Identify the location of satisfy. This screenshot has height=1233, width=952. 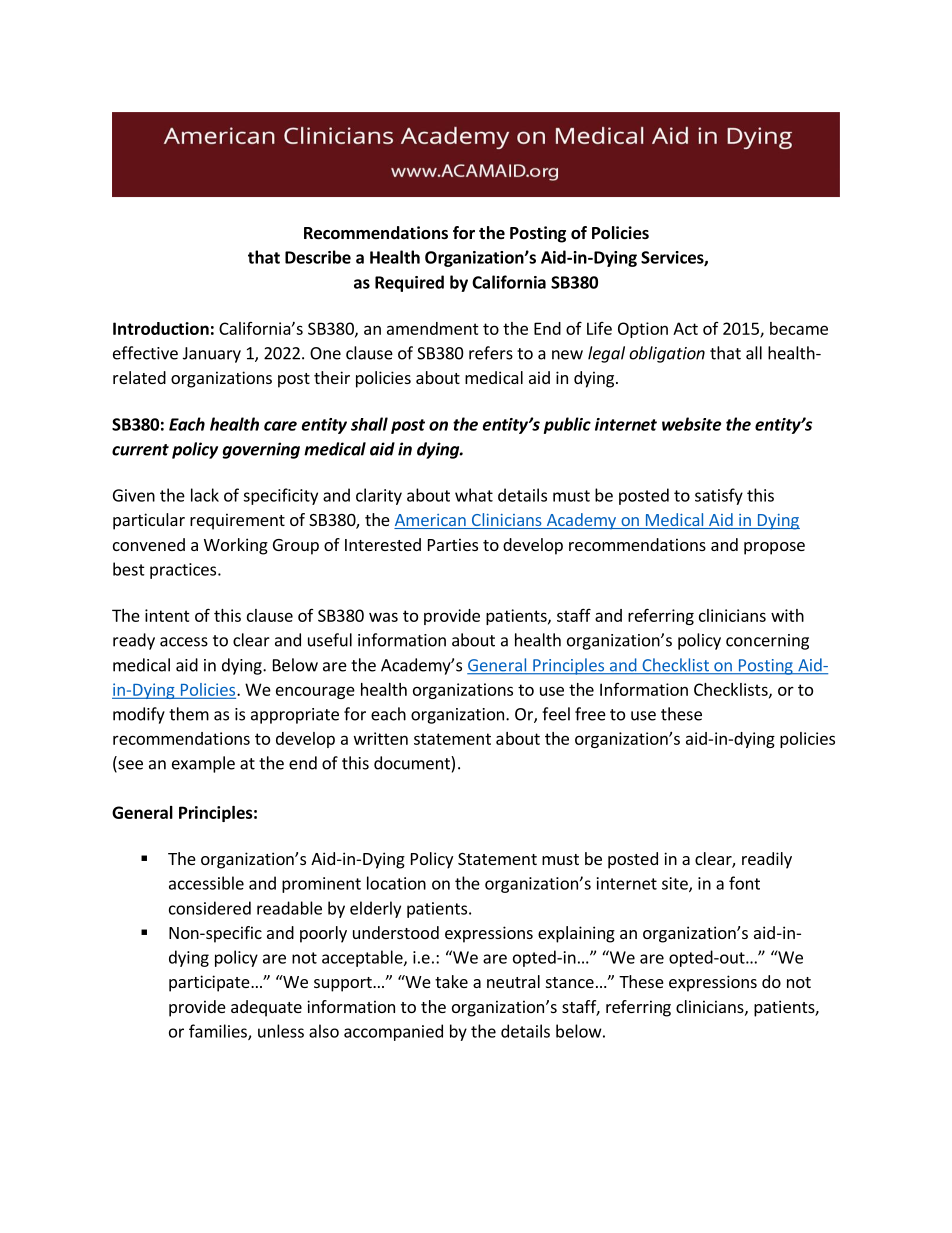
(719, 496).
